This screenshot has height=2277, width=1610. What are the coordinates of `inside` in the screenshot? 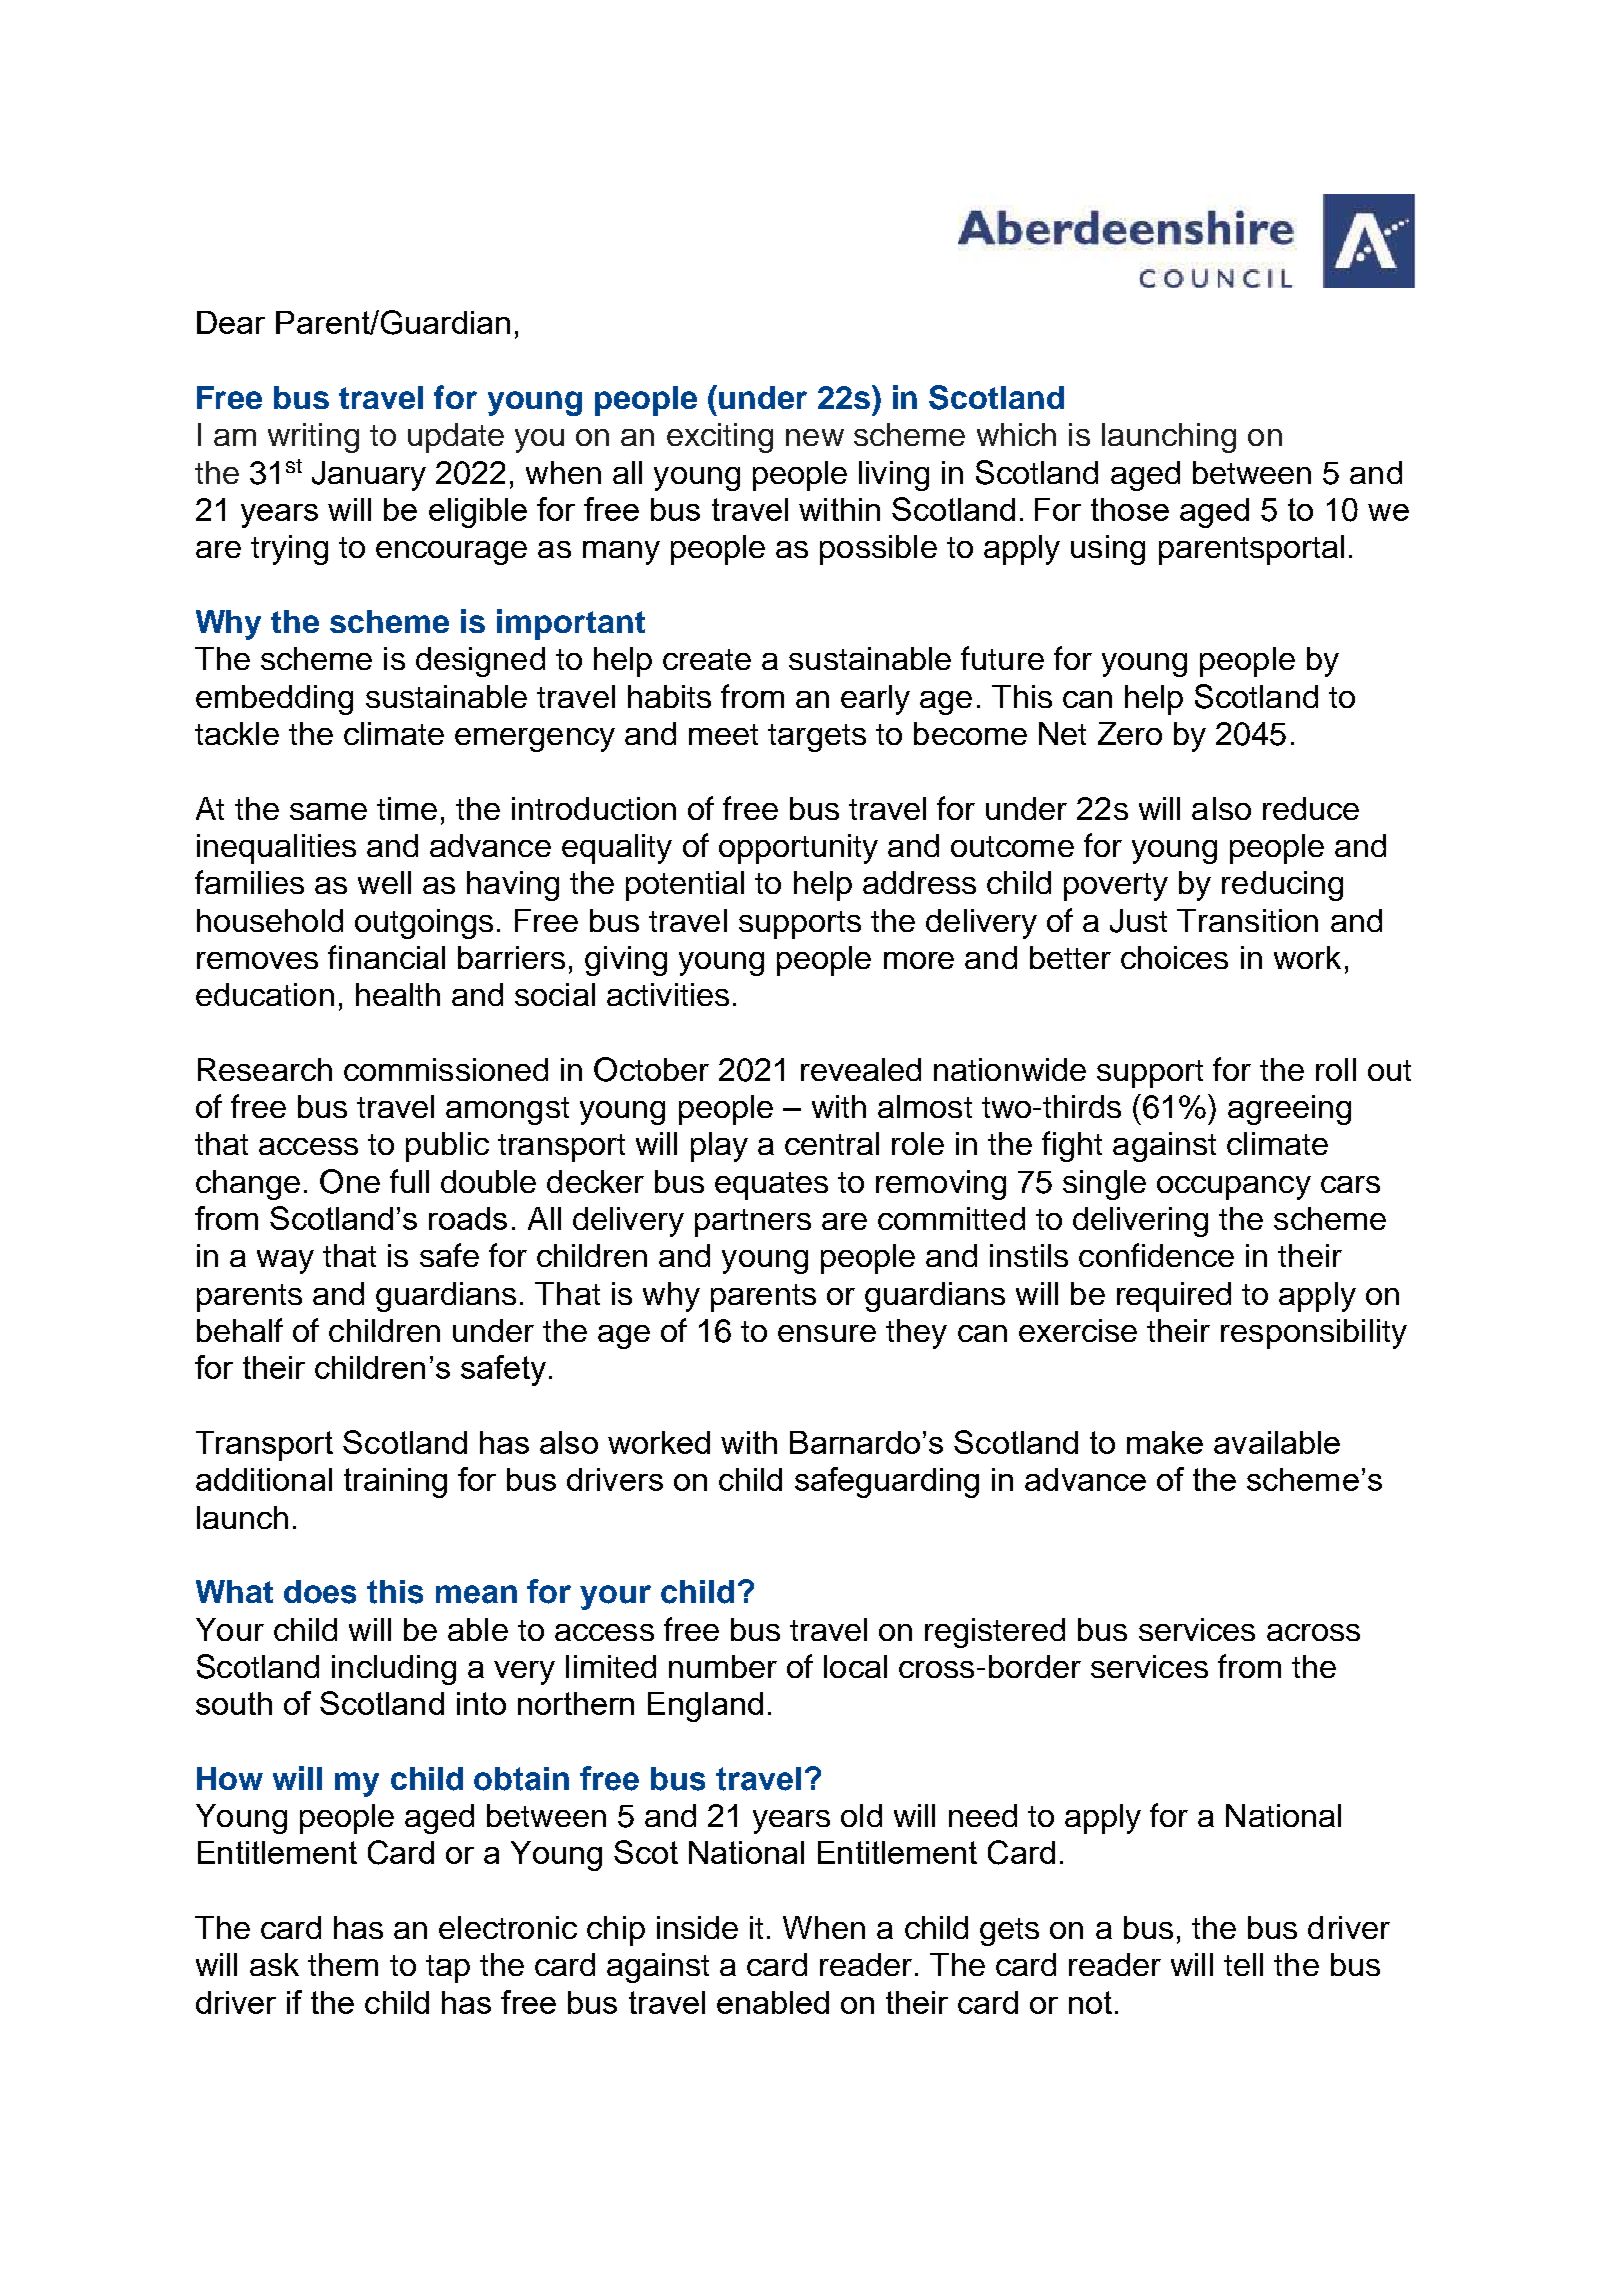 It's located at (697, 1927).
